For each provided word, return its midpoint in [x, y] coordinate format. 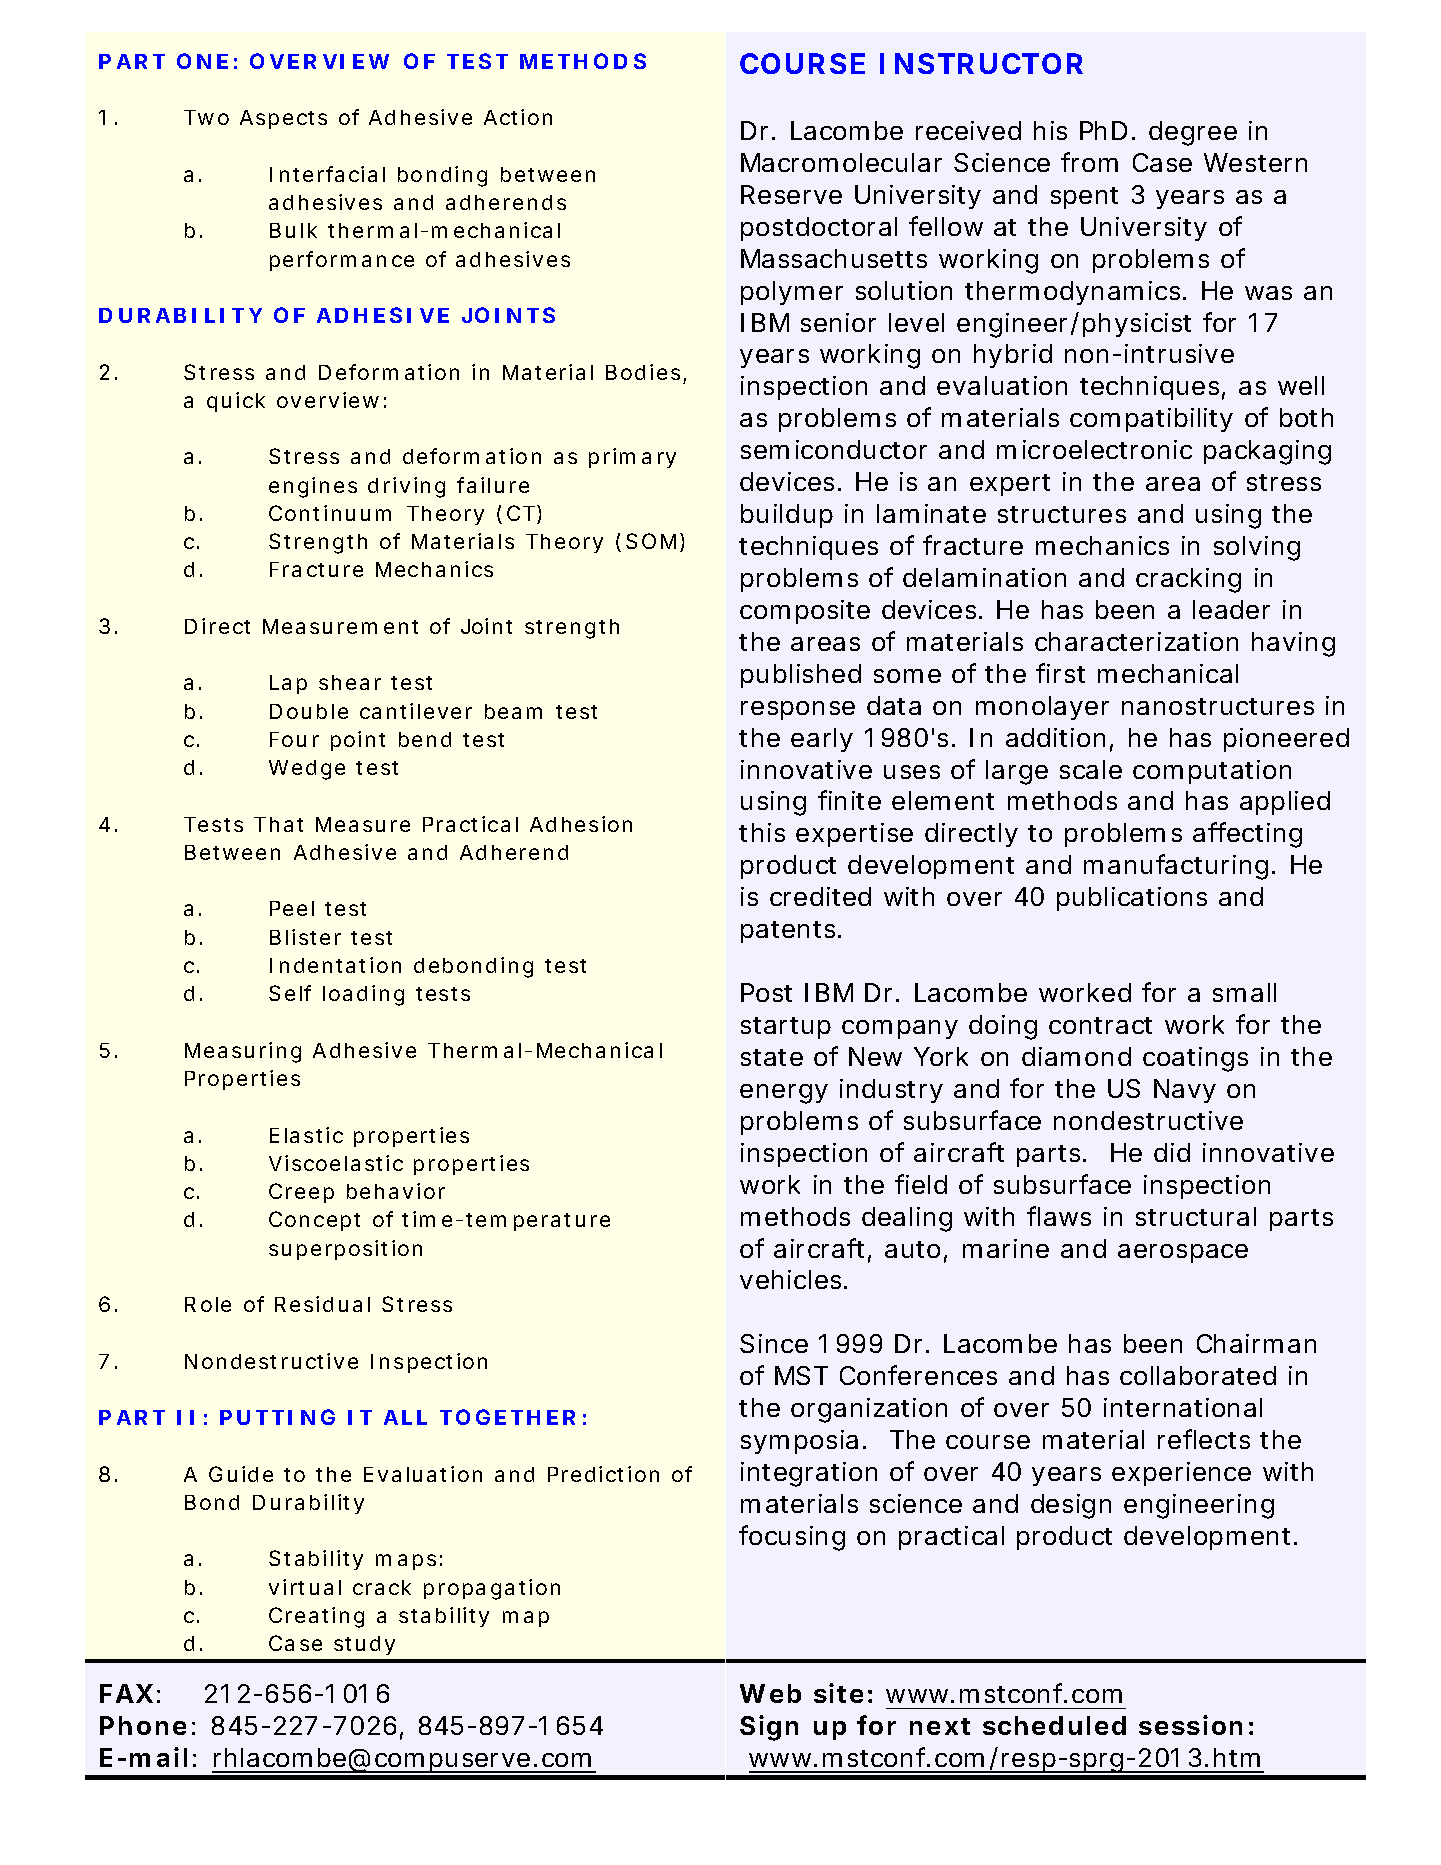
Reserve [791, 194]
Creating [316, 1617]
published [801, 676]
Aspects [283, 119]
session [1190, 1725]
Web [770, 1693]
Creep [301, 1193]
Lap [288, 684]
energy [784, 1094]
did [1172, 1152]
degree [1193, 133]
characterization [1136, 641]
